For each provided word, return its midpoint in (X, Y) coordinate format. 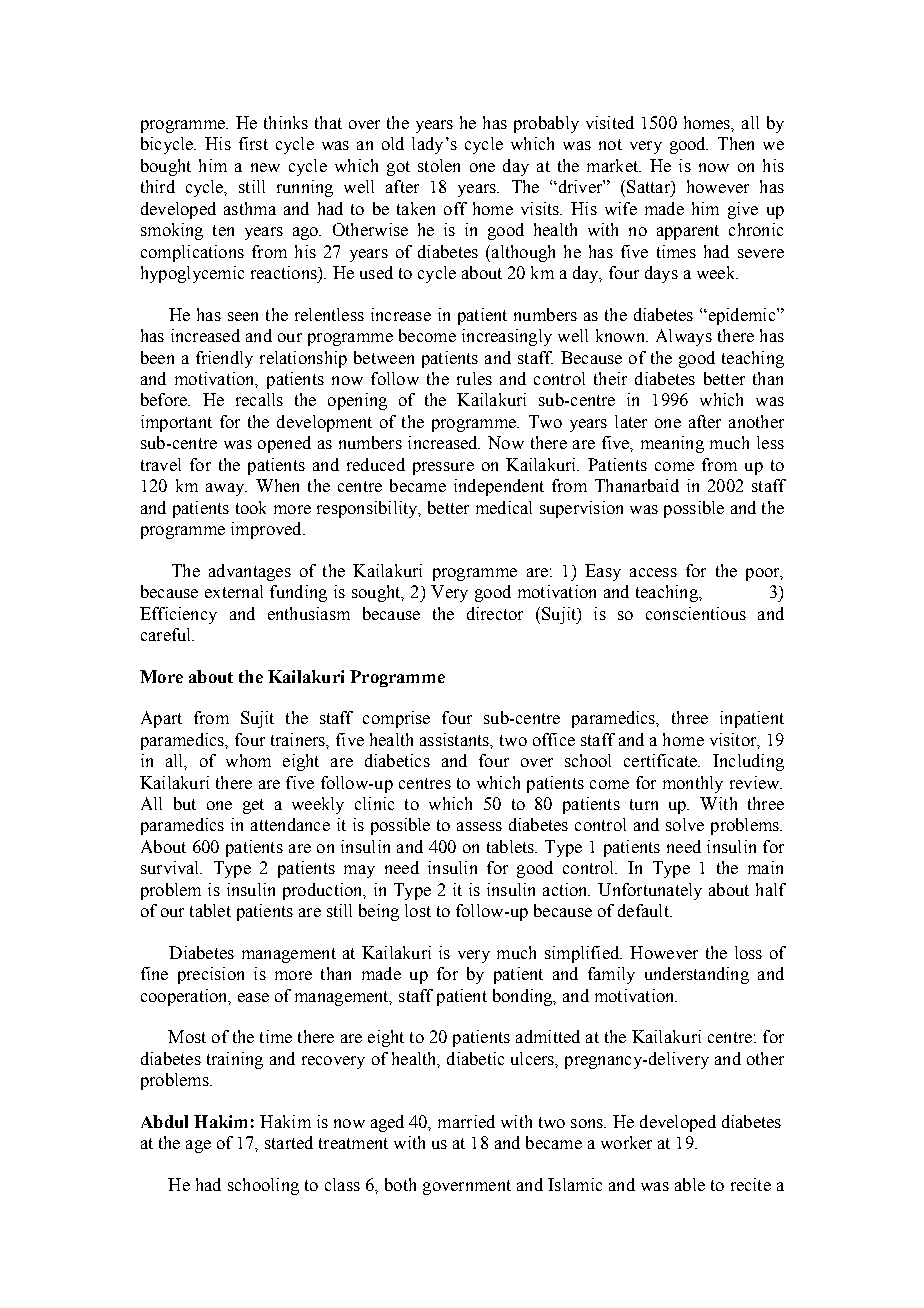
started (289, 1142)
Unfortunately (650, 891)
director (495, 613)
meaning (672, 444)
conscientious (696, 613)
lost (418, 910)
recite (751, 1184)
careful (167, 634)
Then (736, 143)
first (253, 143)
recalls (259, 399)
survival (171, 867)
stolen (439, 165)
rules (474, 378)
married (466, 1121)
